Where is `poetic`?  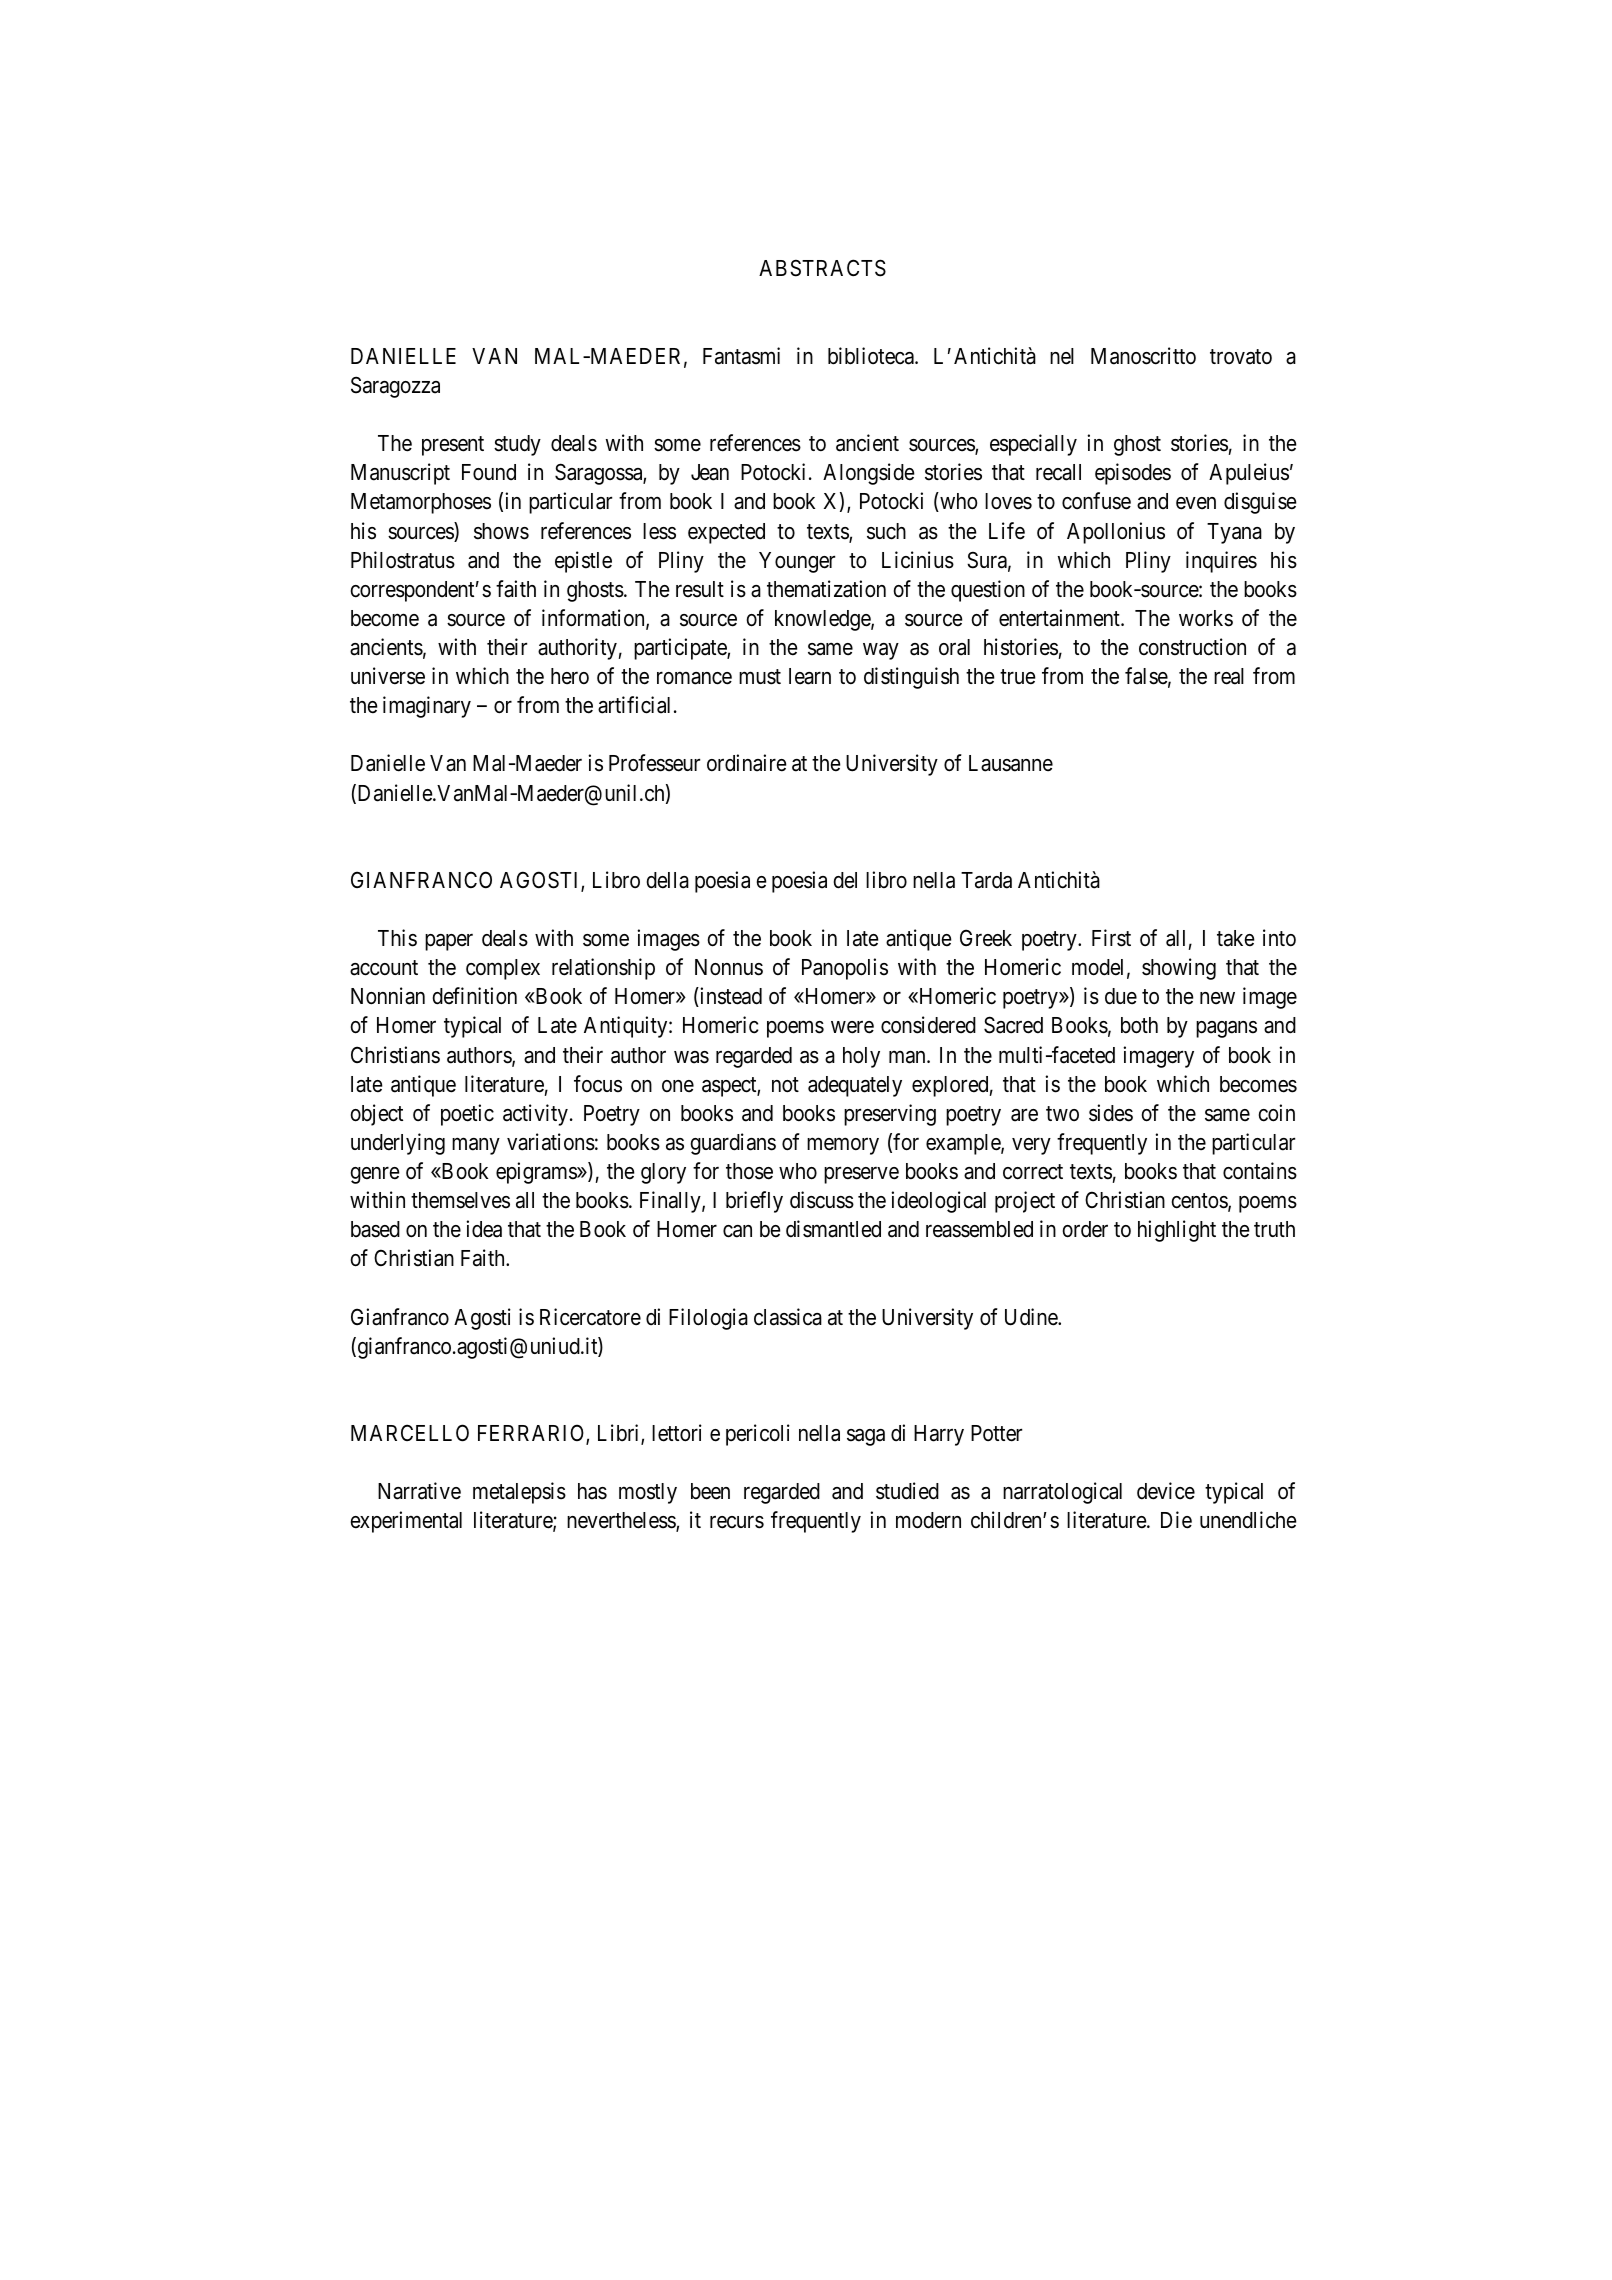
poetic is located at coordinates (467, 1115).
